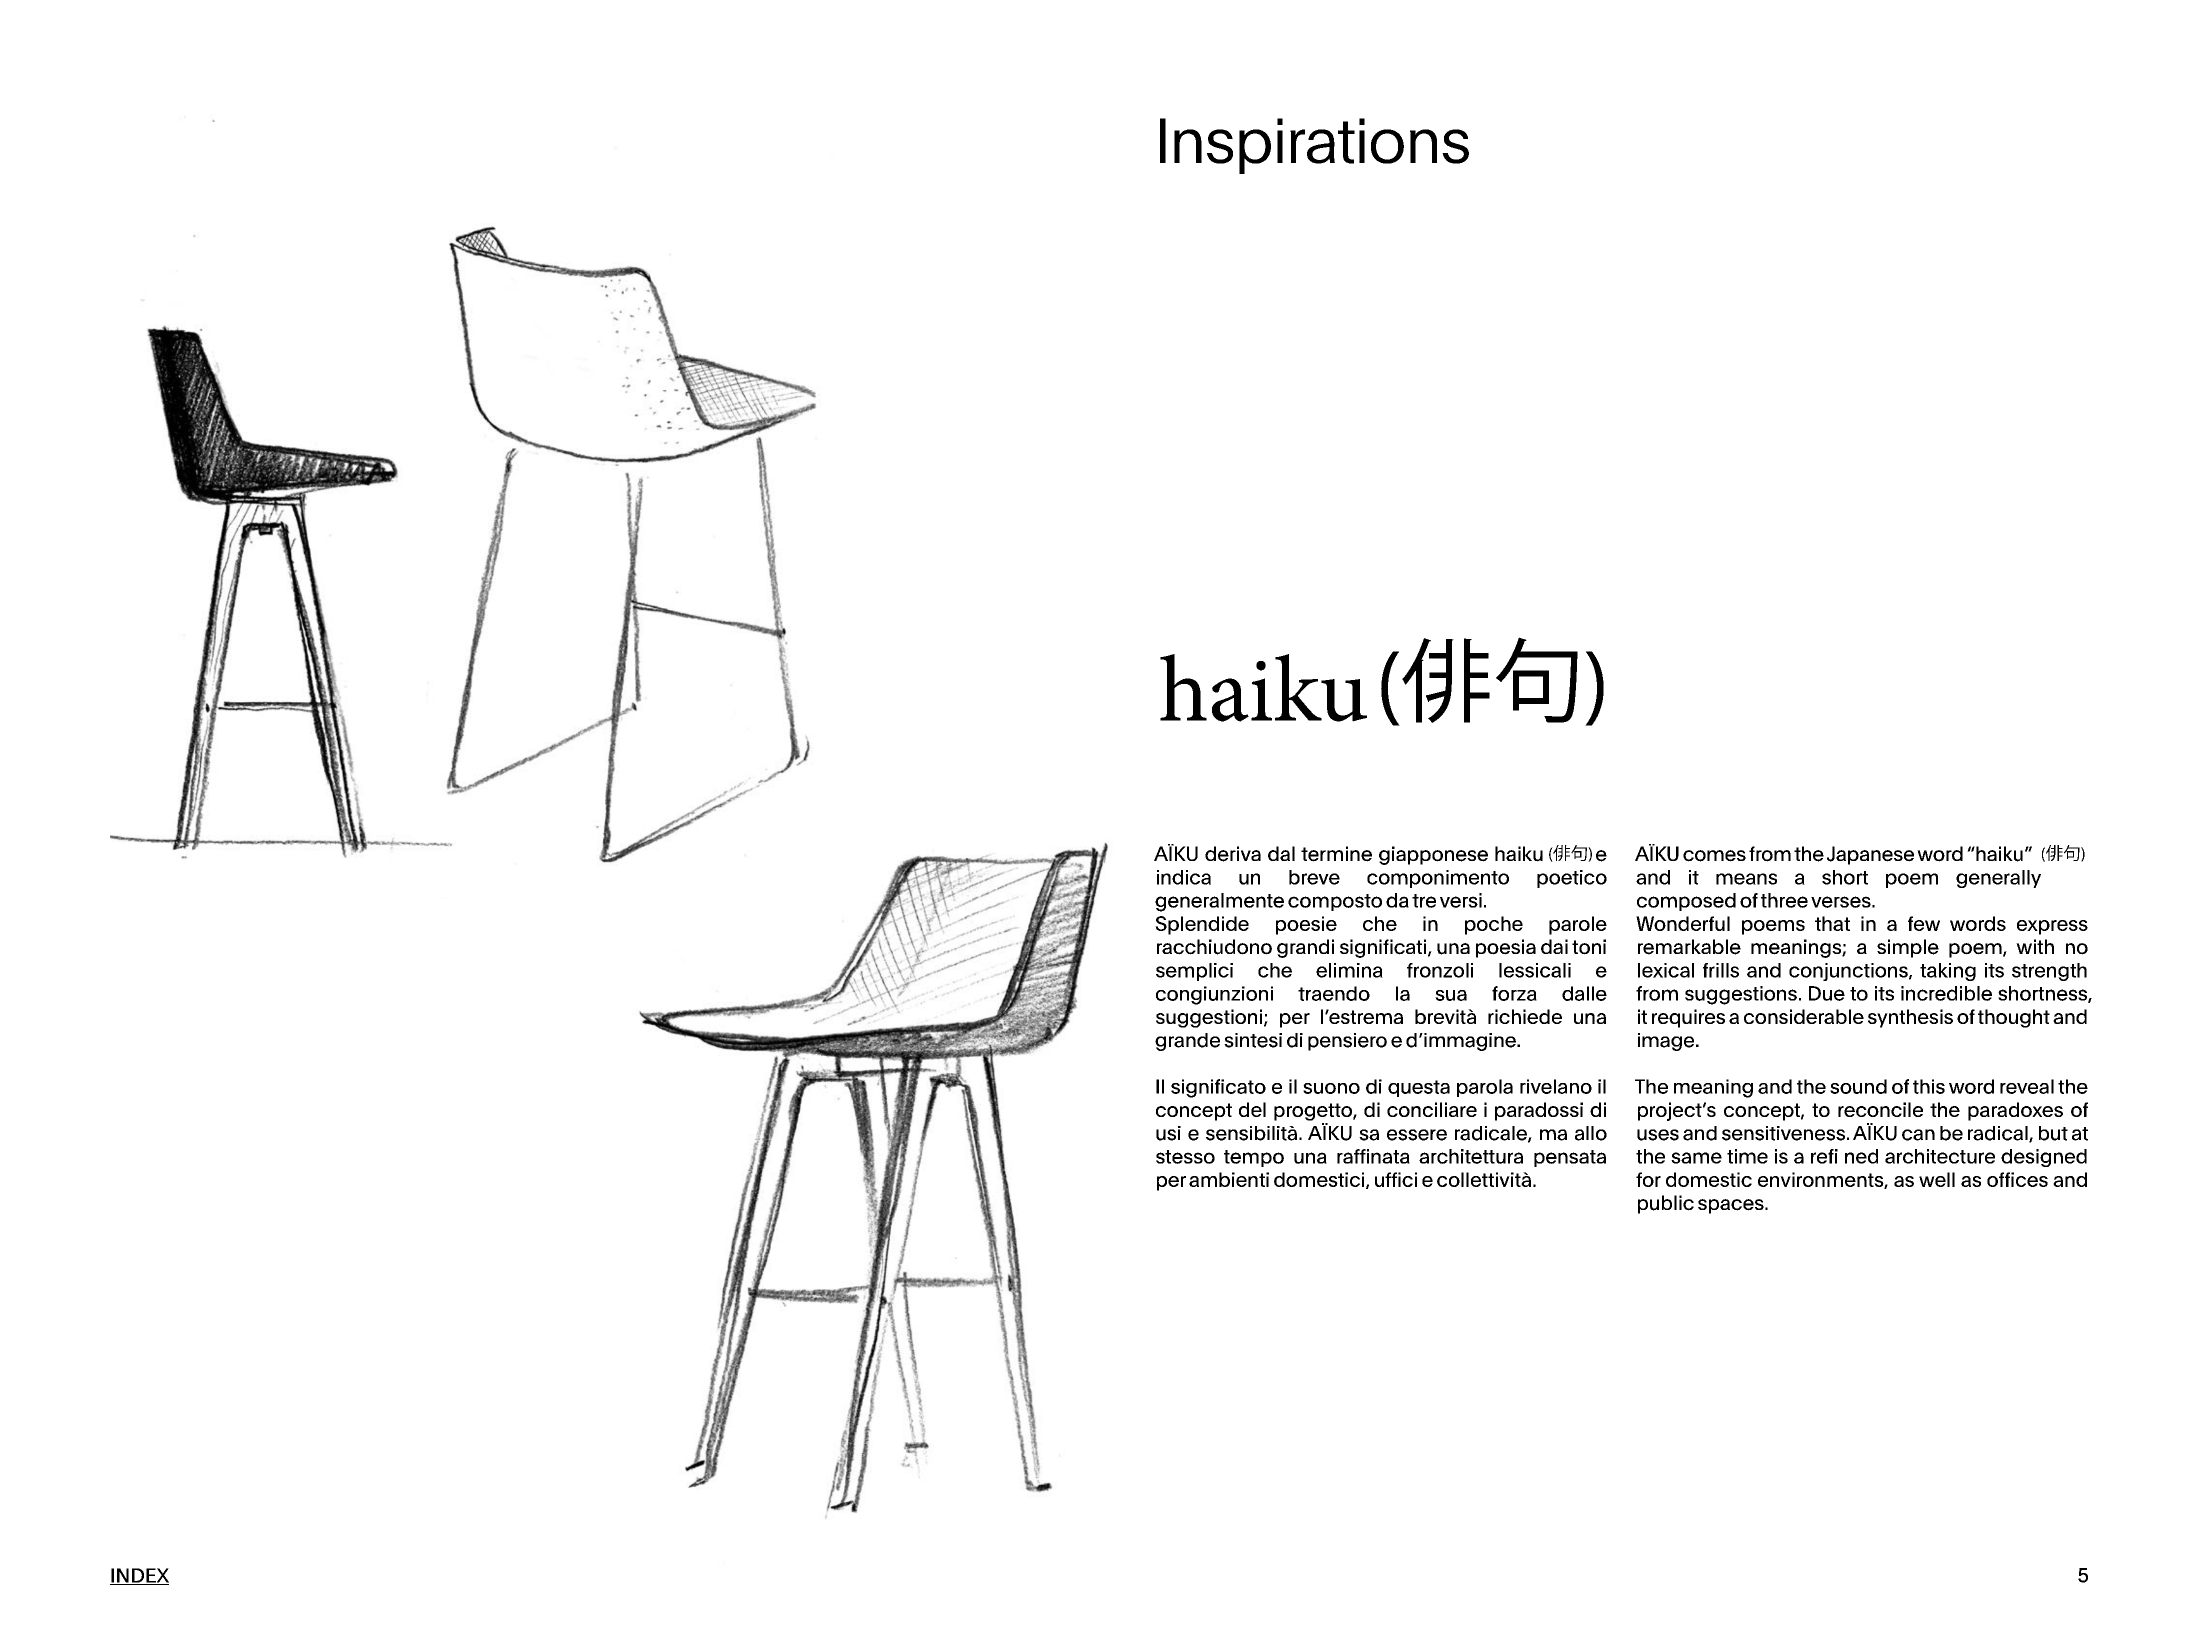 This page has width=2199, height=1649. I want to click on Japanese, so click(1870, 855).
